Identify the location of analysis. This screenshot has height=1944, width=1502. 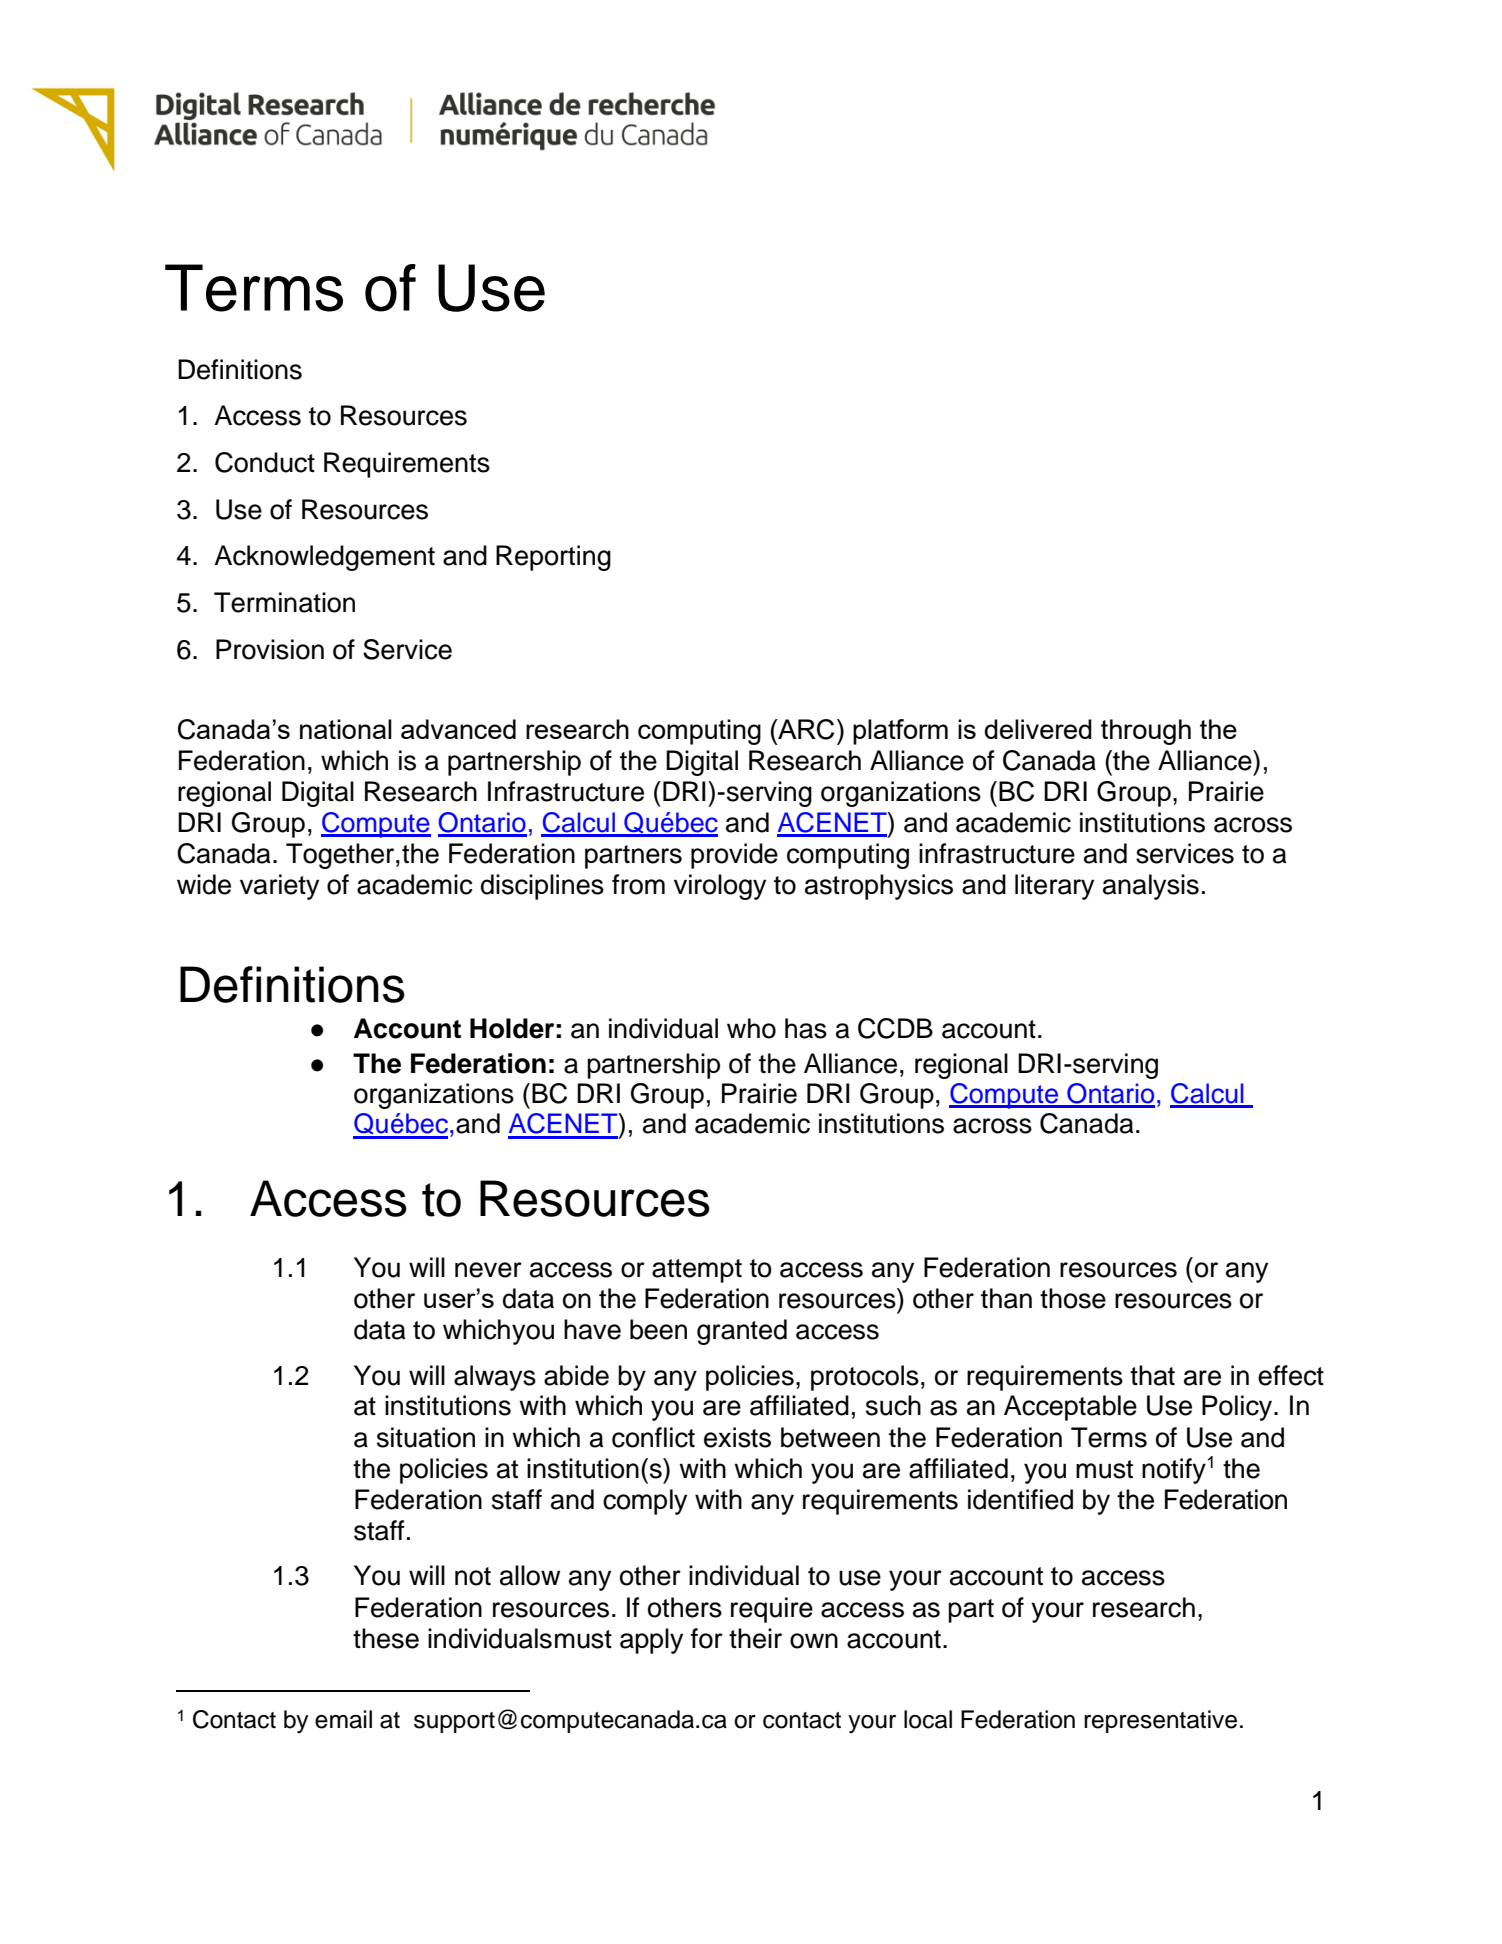
(1151, 887).
